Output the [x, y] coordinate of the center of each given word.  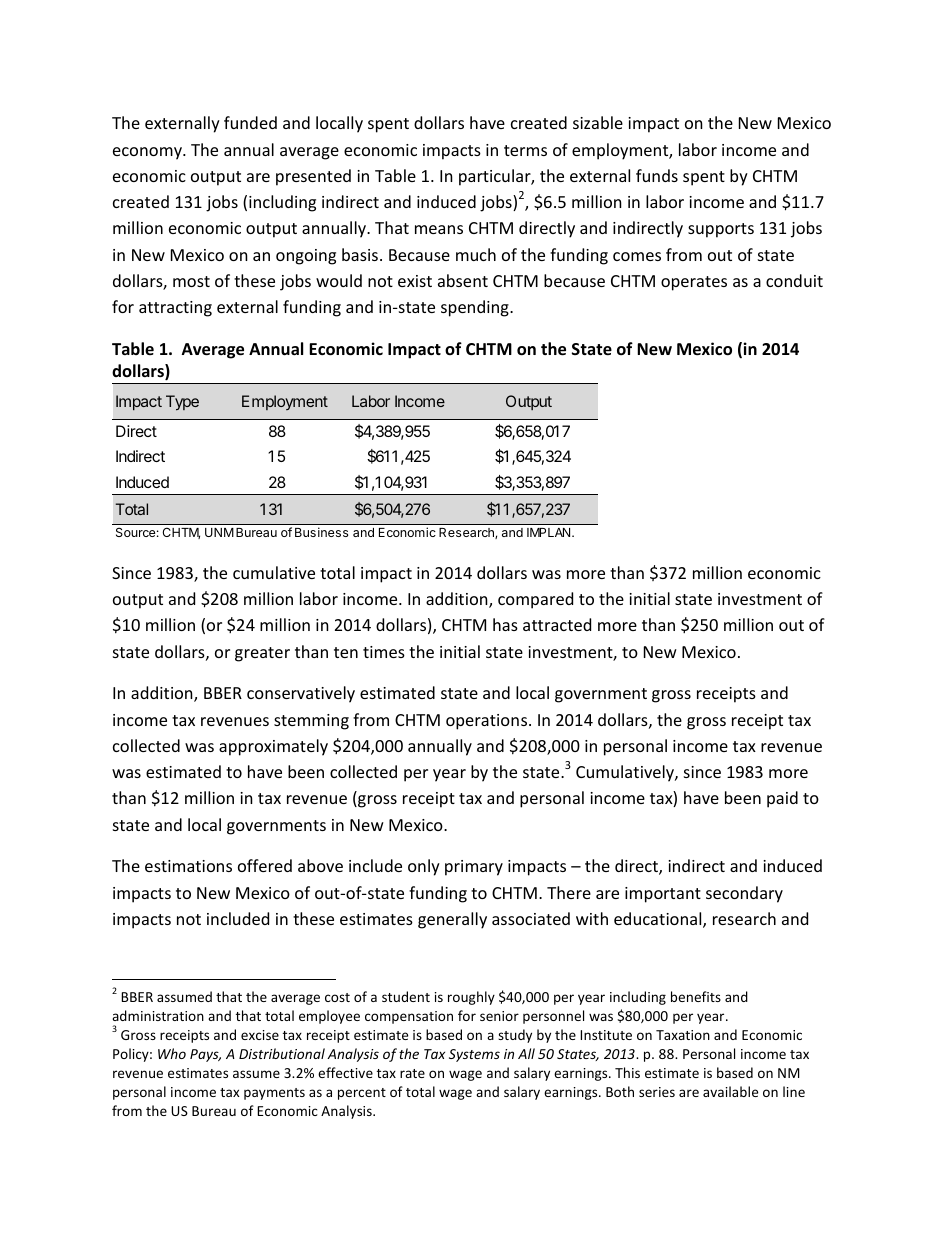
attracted [557, 624]
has [505, 624]
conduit [794, 280]
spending [476, 308]
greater [262, 654]
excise [260, 1035]
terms [525, 150]
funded [250, 122]
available [730, 1091]
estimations [188, 866]
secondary [744, 894]
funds [657, 175]
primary [474, 868]
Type [182, 403]
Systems [474, 1055]
